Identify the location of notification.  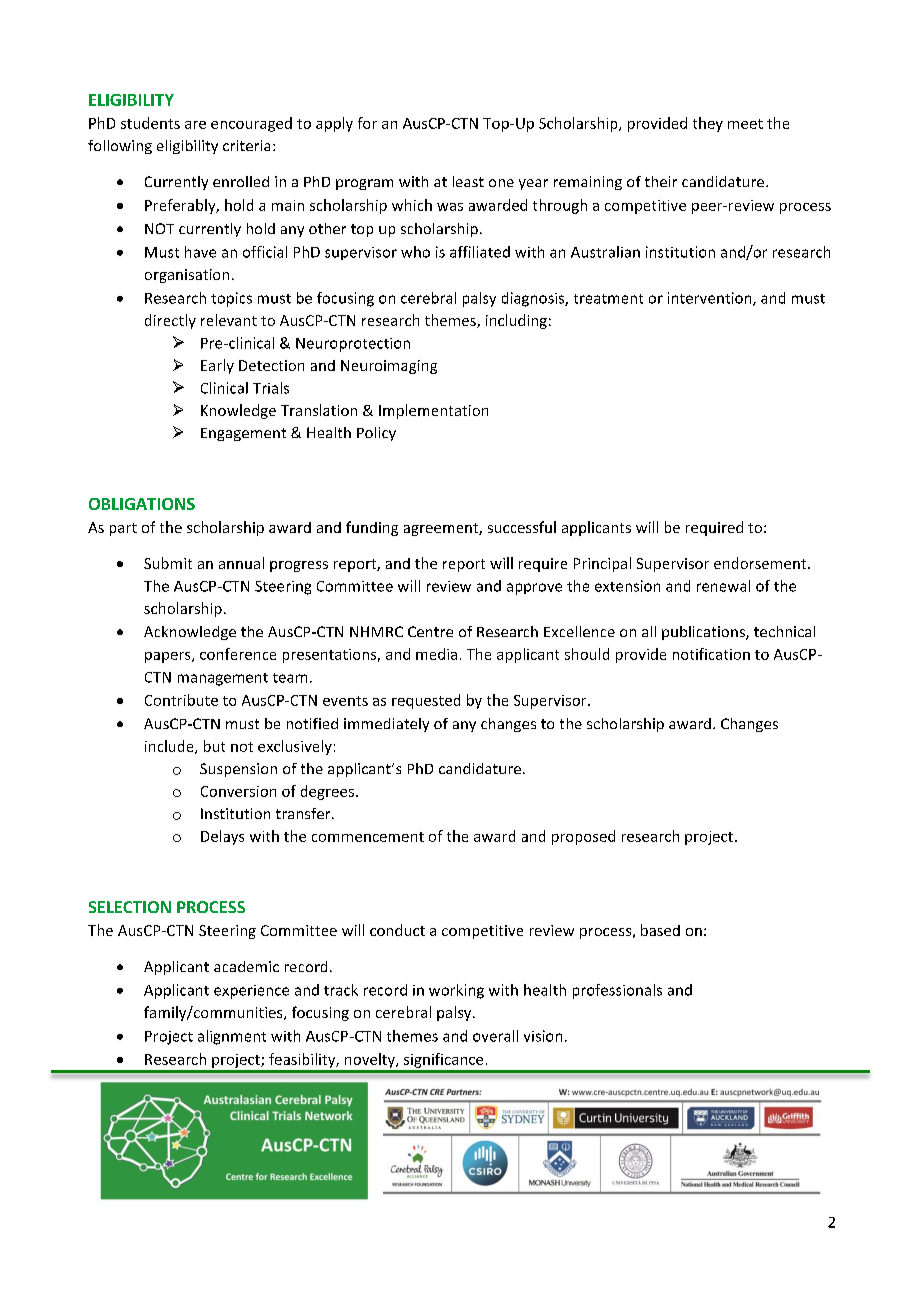
(711, 654).
